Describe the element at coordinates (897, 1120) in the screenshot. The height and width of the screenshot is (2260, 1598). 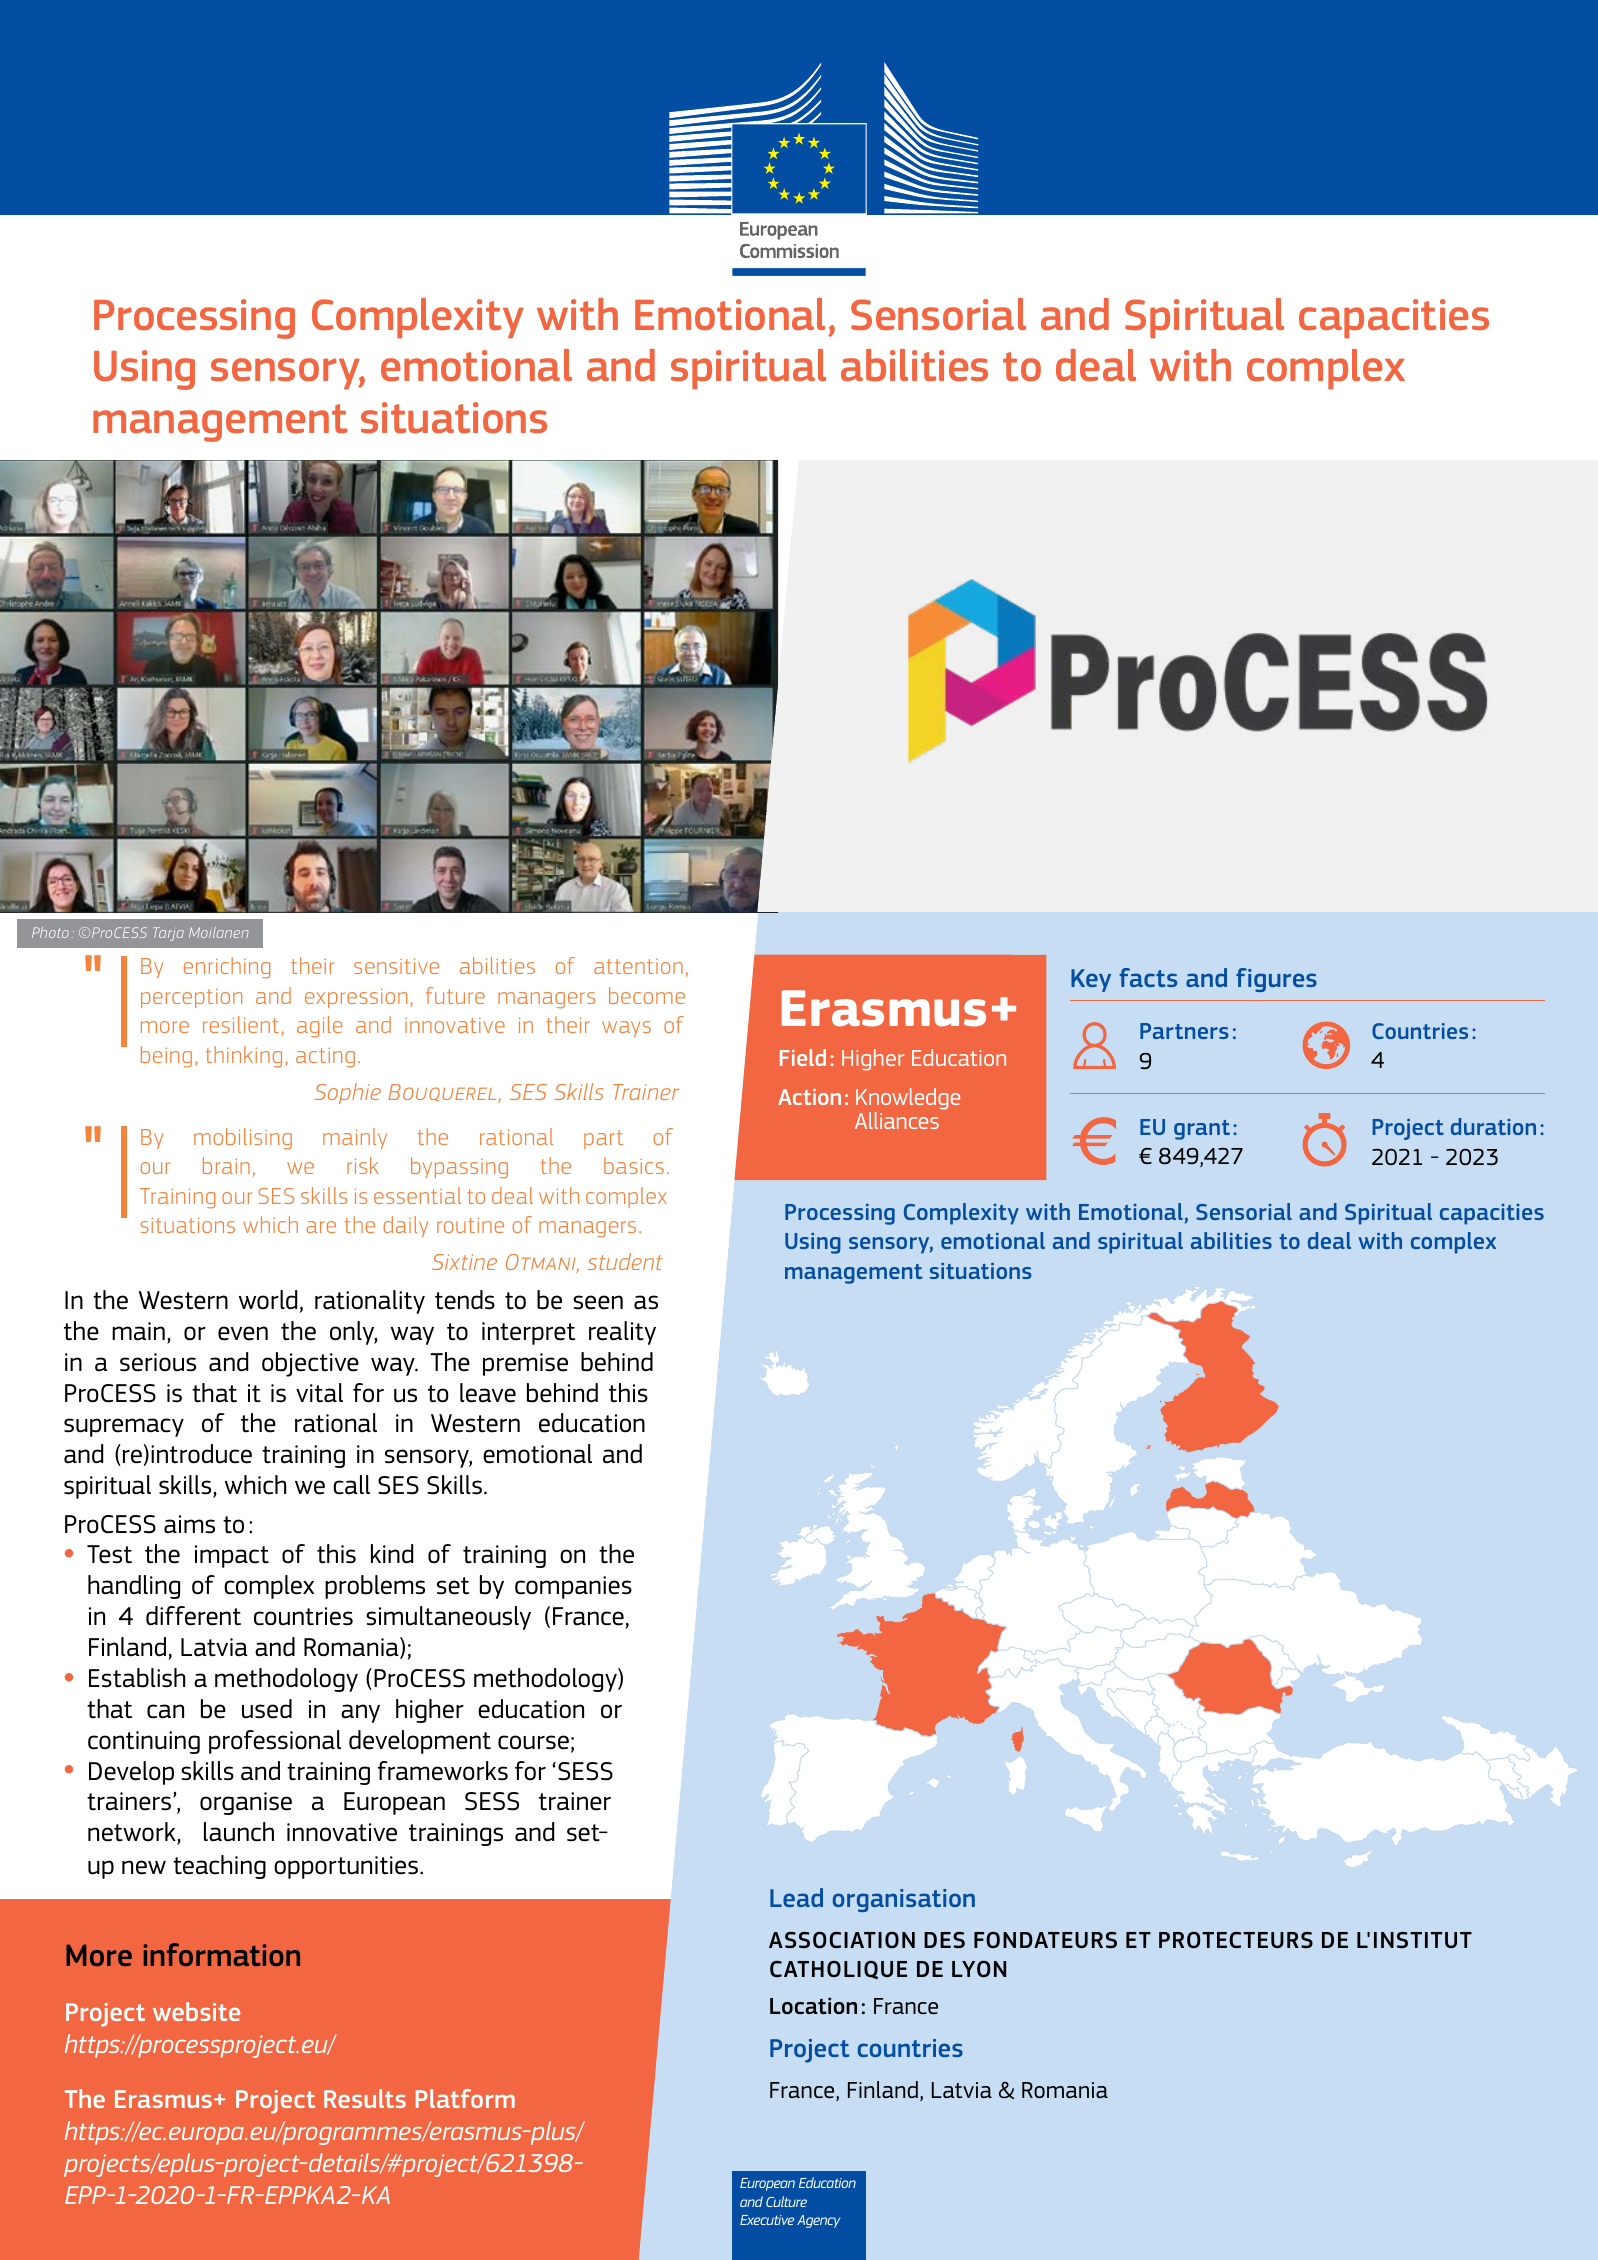
I see `Alliances` at that location.
